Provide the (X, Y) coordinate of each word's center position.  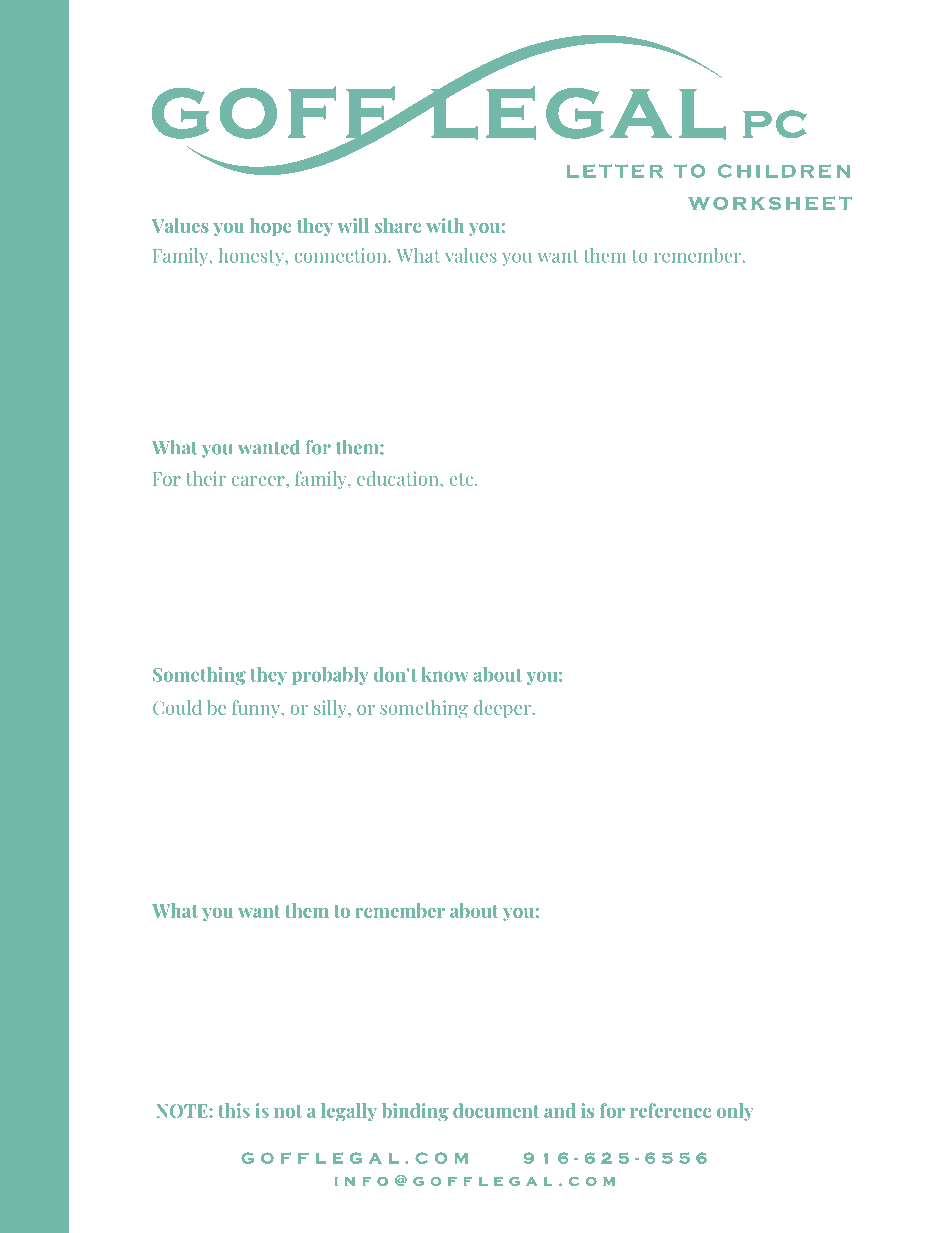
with (445, 225)
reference (670, 1110)
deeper (503, 709)
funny (257, 709)
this (234, 1110)
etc (462, 479)
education (399, 478)
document (496, 1110)
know (445, 674)
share (398, 225)
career (259, 481)
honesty (252, 257)
